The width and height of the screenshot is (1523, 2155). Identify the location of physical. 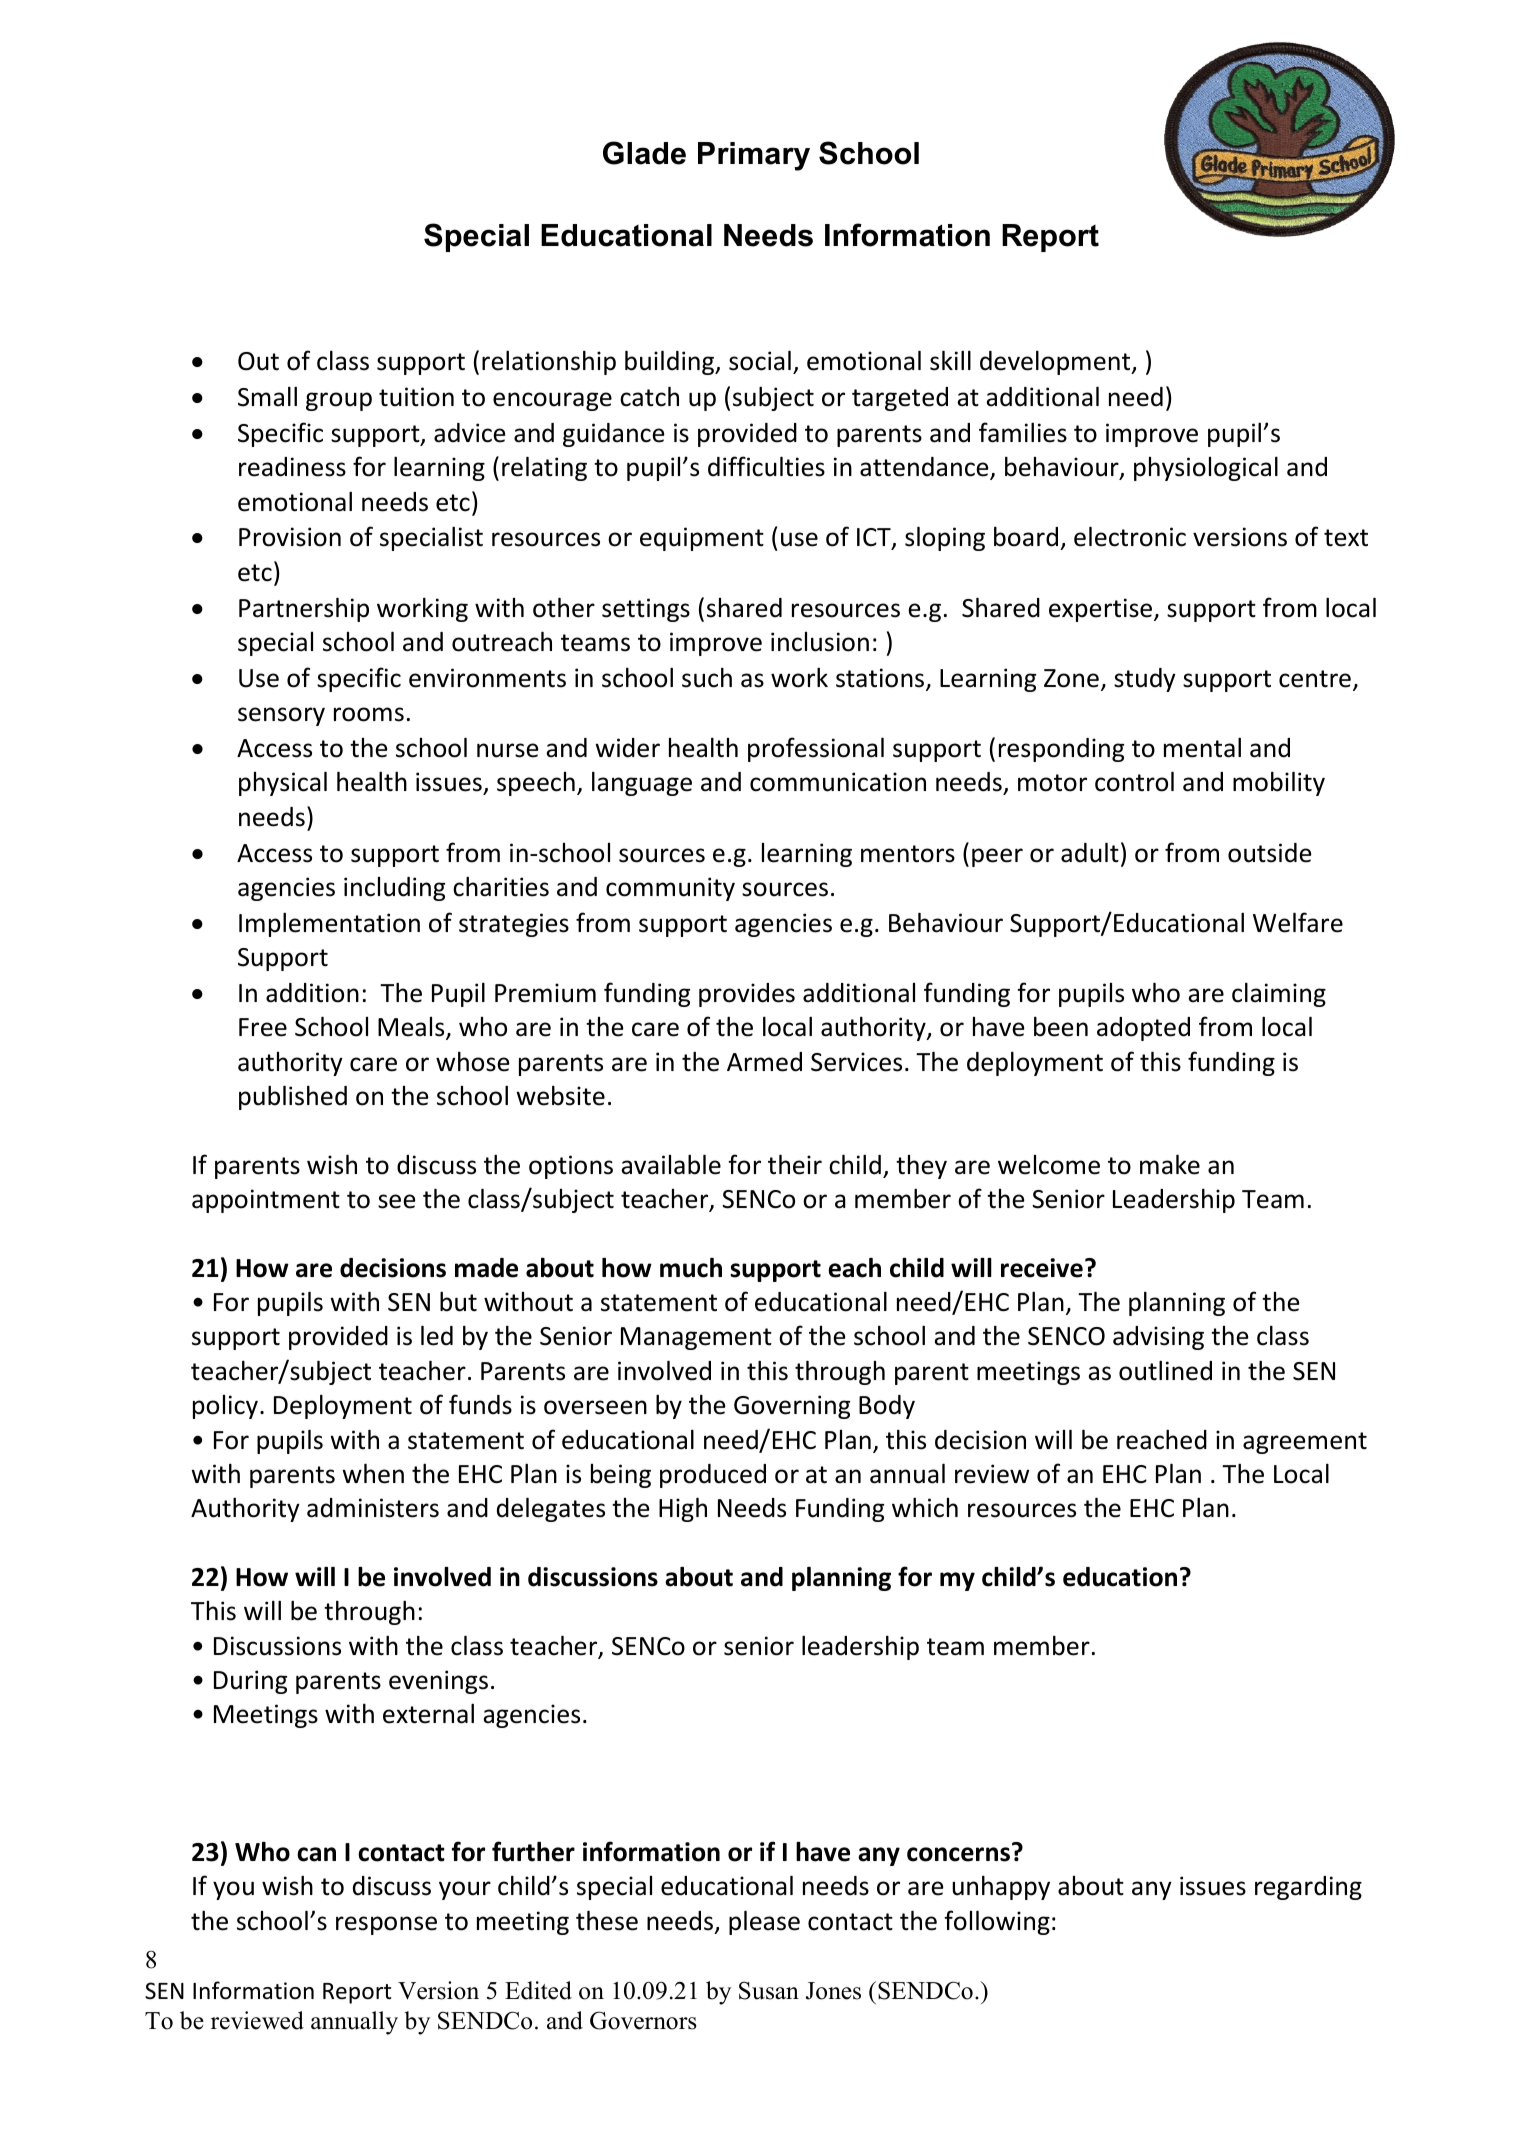
(283, 783).
